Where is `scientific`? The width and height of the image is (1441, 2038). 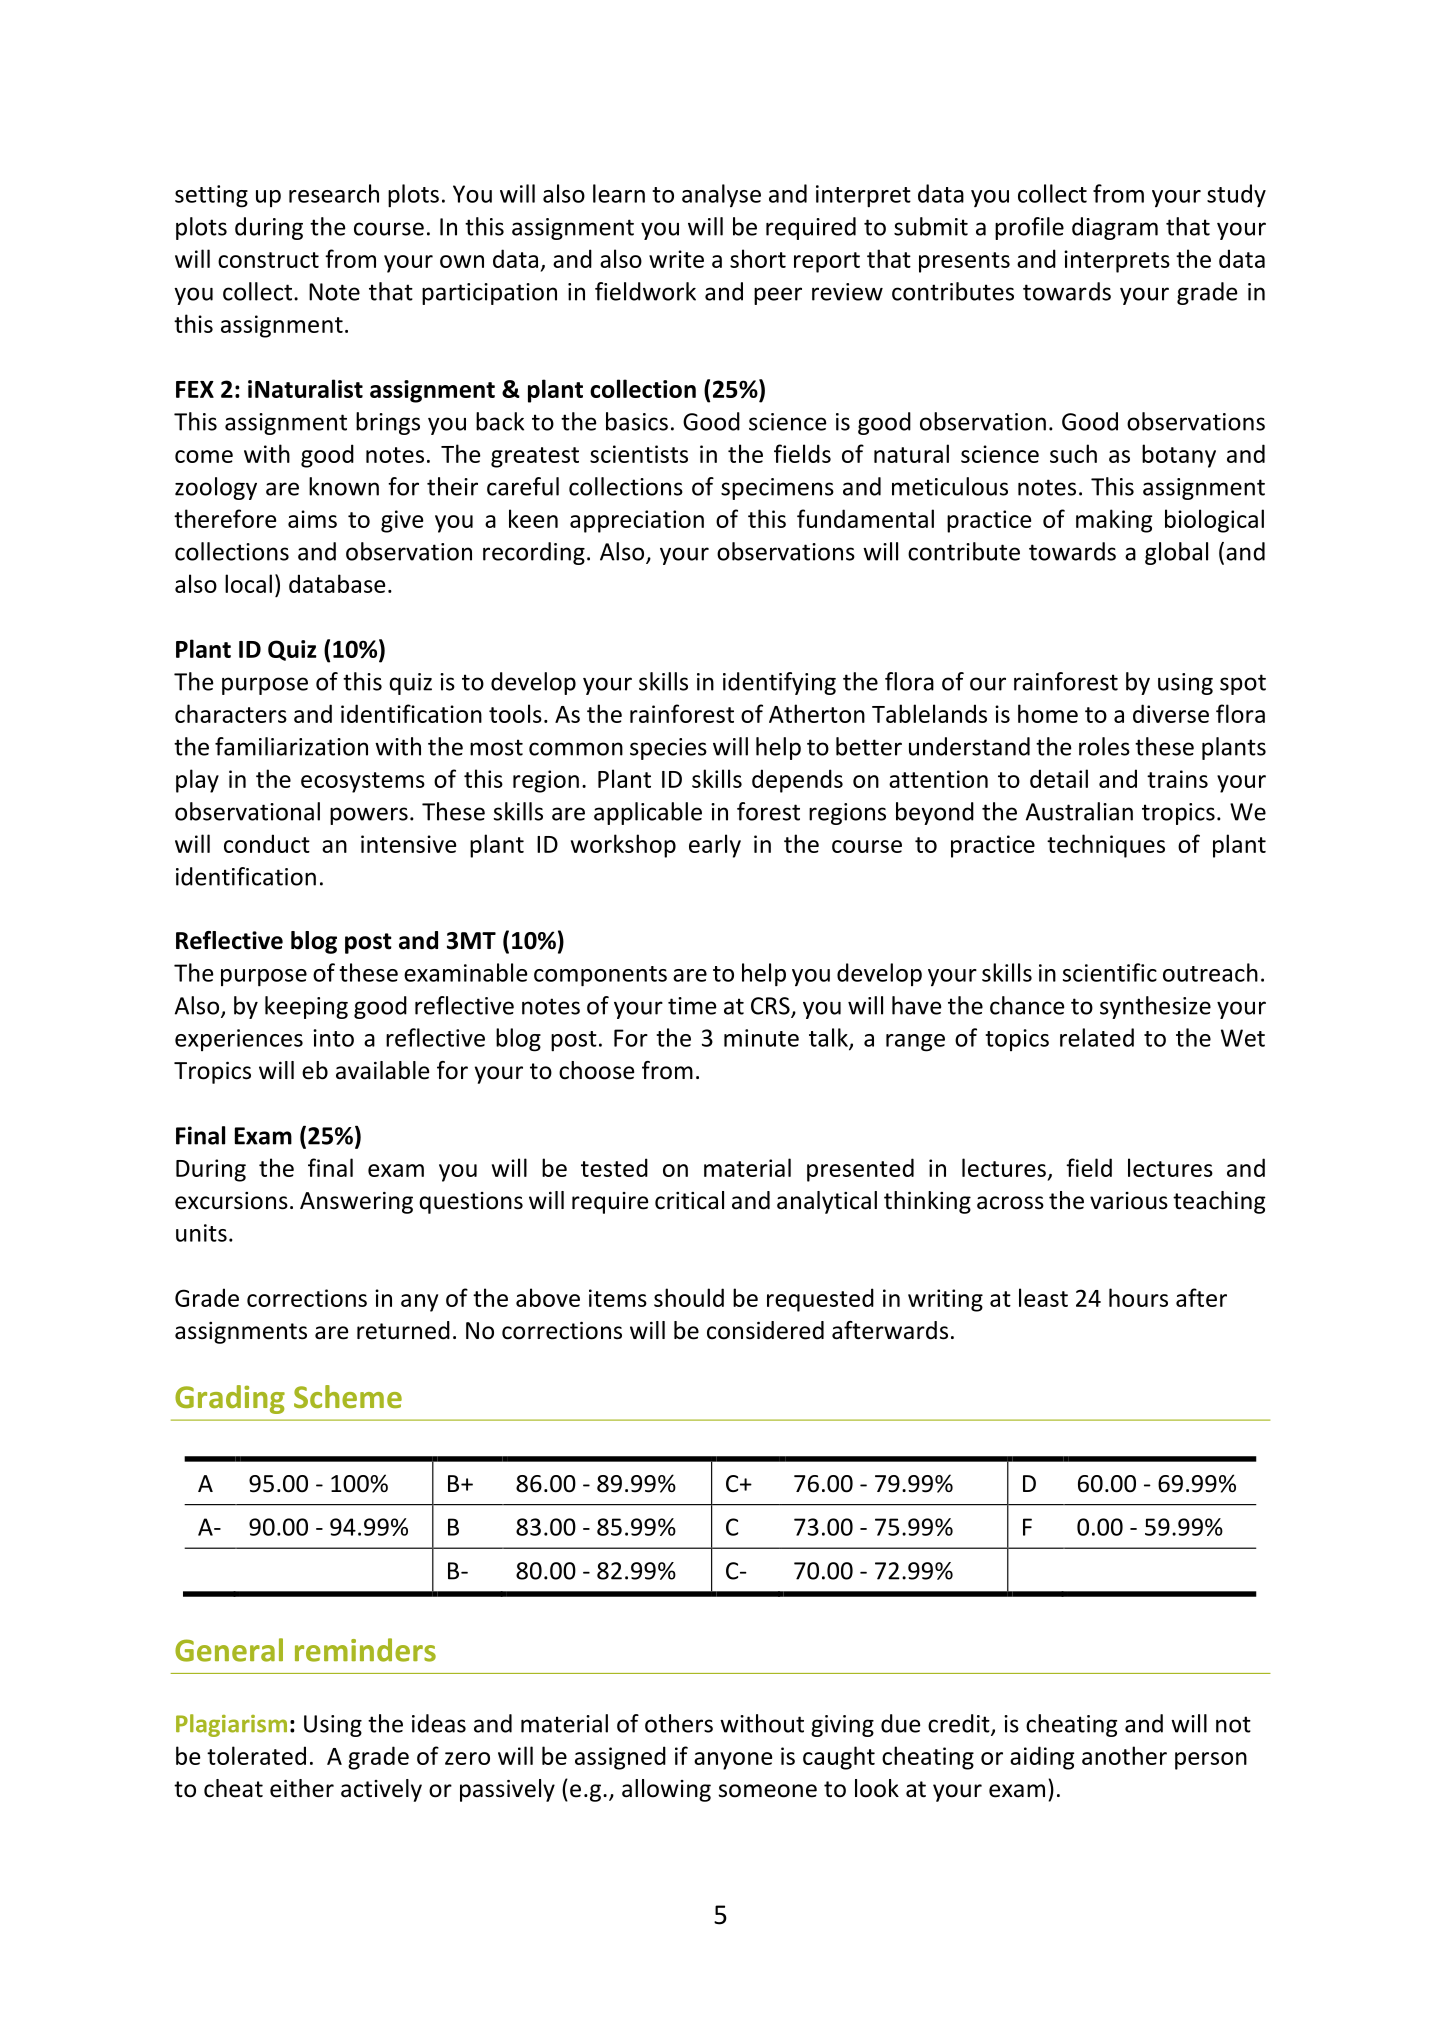 scientific is located at coordinates (1110, 972).
